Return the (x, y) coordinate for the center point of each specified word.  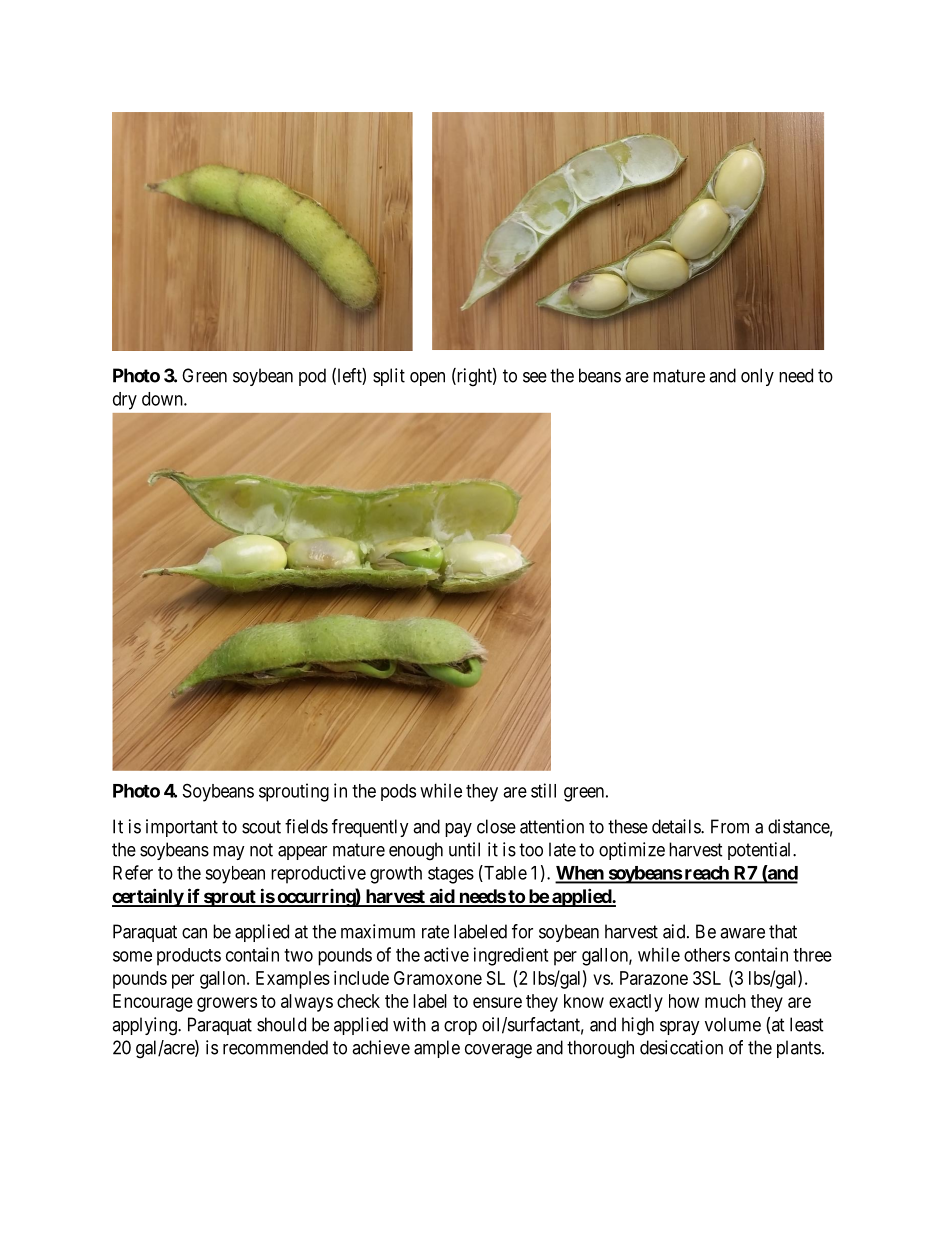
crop (460, 1028)
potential (761, 851)
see (535, 377)
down (163, 399)
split (389, 377)
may (229, 853)
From (730, 826)
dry (125, 401)
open (427, 379)
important (182, 828)
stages (451, 875)
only (757, 377)
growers (227, 1004)
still (543, 790)
